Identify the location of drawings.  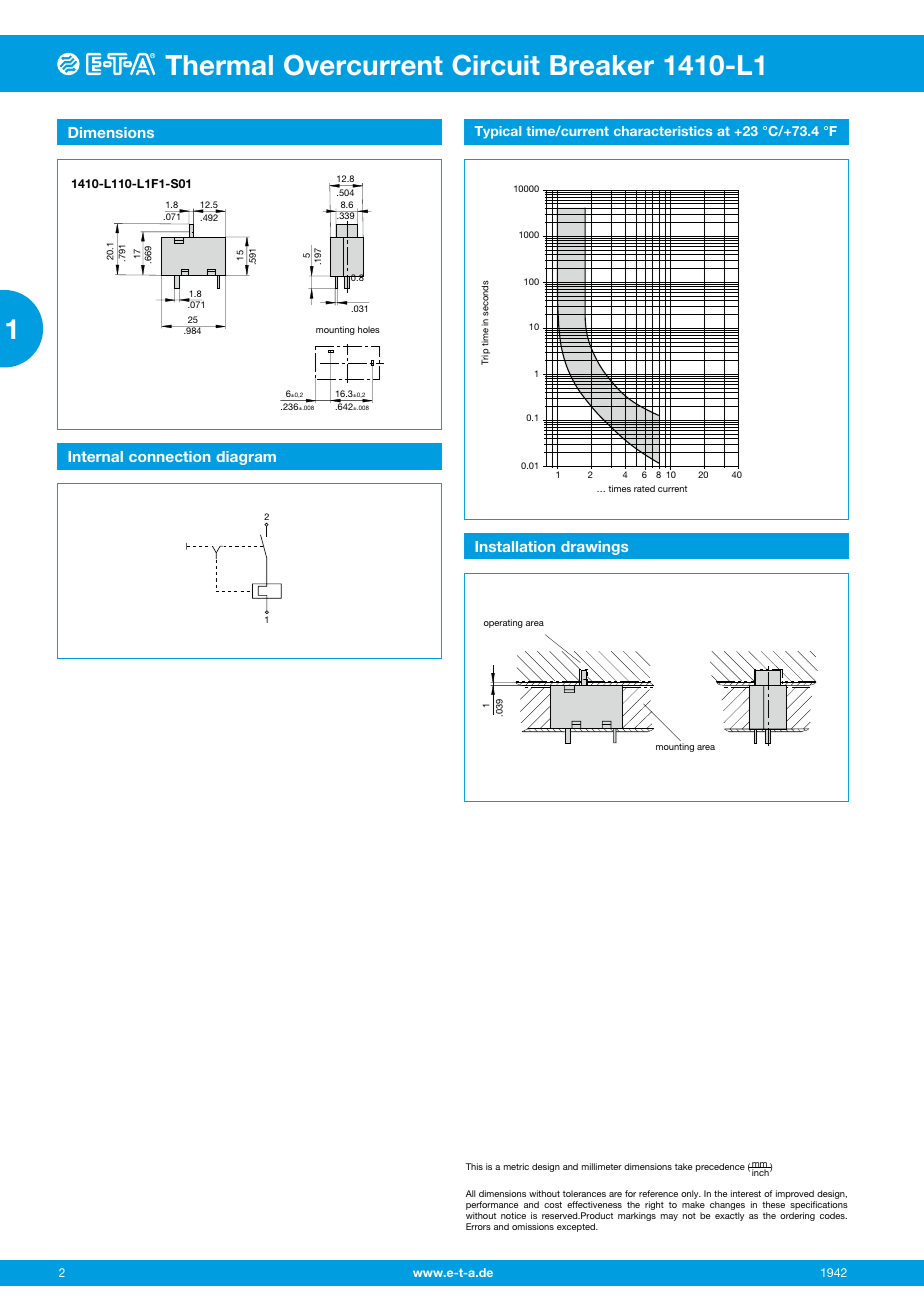
(594, 548).
